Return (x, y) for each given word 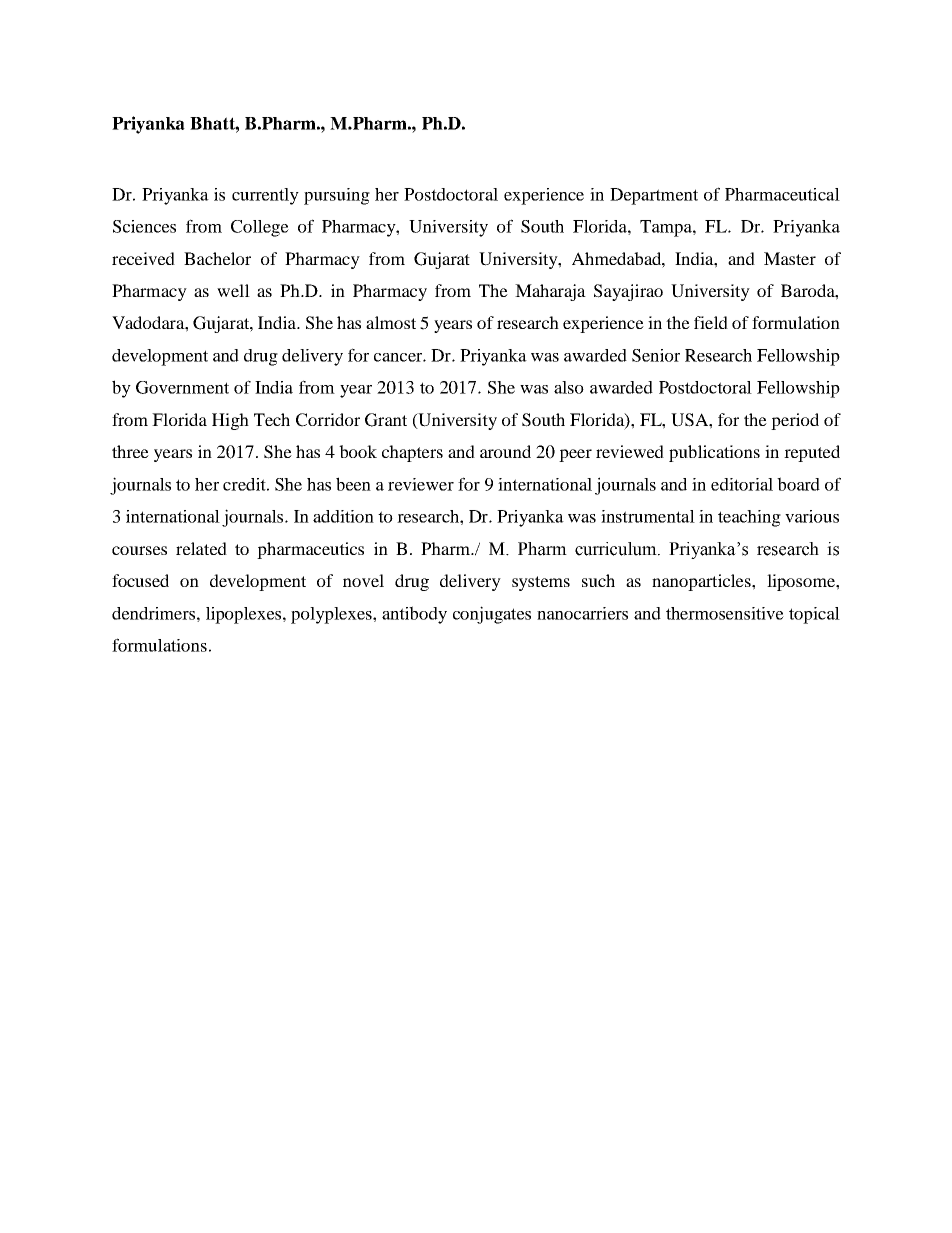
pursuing (337, 196)
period (795, 421)
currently (265, 196)
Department (654, 196)
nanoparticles (702, 582)
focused (140, 580)
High (230, 421)
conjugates (492, 615)
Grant (386, 420)
